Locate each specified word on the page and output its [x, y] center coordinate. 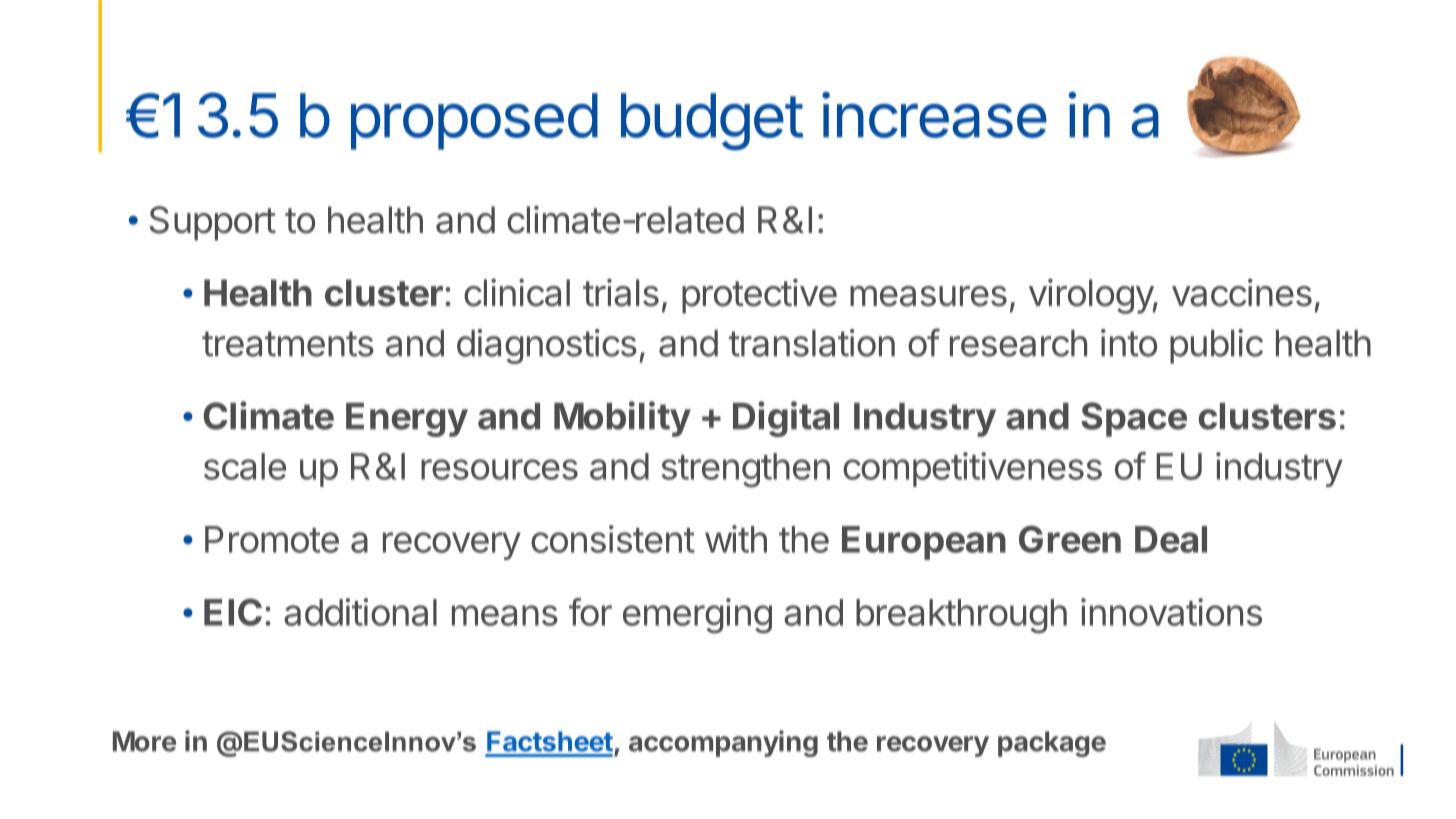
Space [1134, 419]
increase [934, 115]
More [144, 741]
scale [245, 466]
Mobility [622, 419]
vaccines [1242, 292]
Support [212, 223]
